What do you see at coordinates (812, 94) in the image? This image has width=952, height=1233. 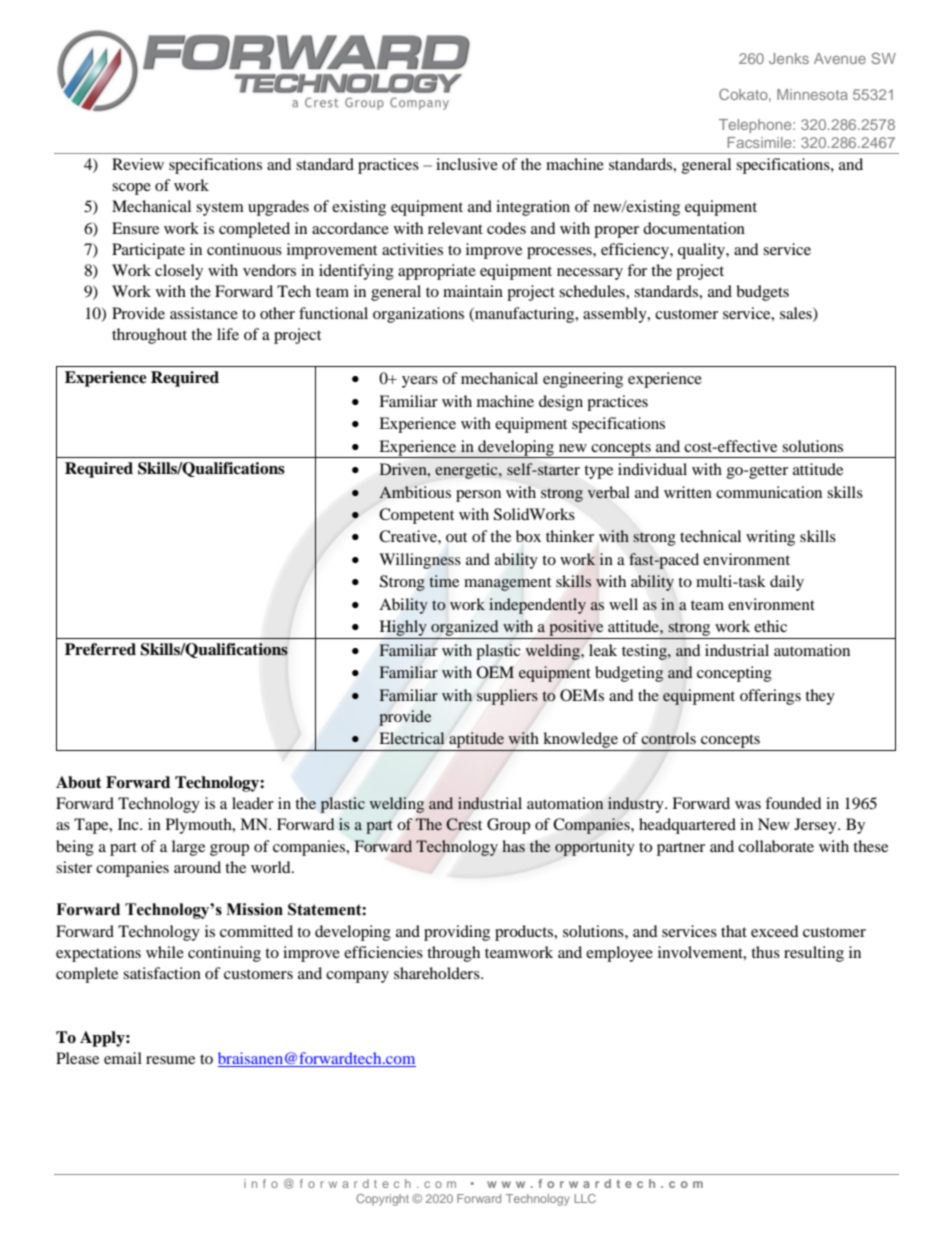 I see `Minnesota` at bounding box center [812, 94].
